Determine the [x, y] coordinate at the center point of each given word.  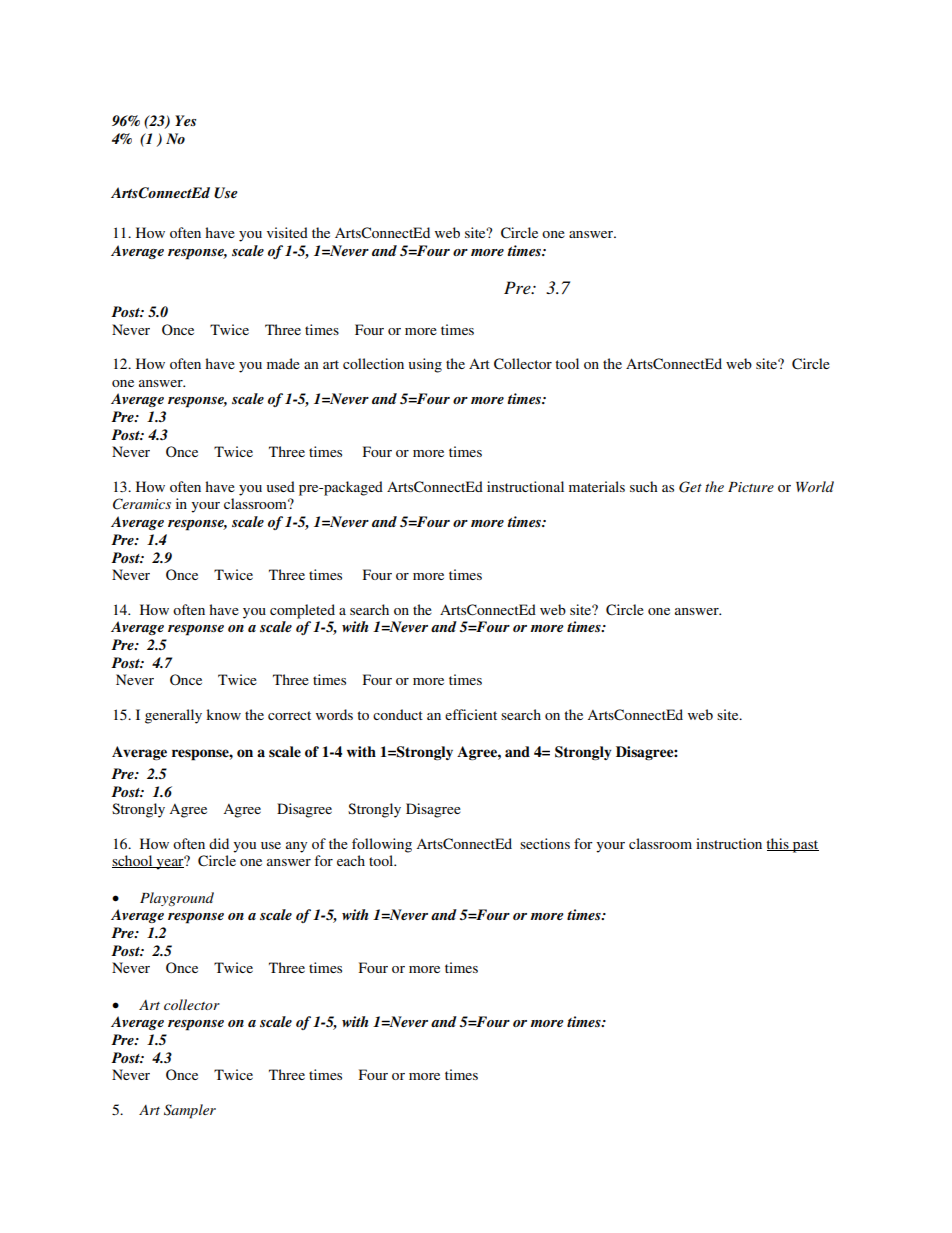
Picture [751, 487]
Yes [185, 120]
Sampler [190, 1111]
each [351, 860]
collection [373, 363]
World [815, 486]
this [778, 844]
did [219, 843]
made [283, 363]
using [425, 365]
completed [302, 611]
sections [545, 843]
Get [690, 487]
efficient [471, 714]
